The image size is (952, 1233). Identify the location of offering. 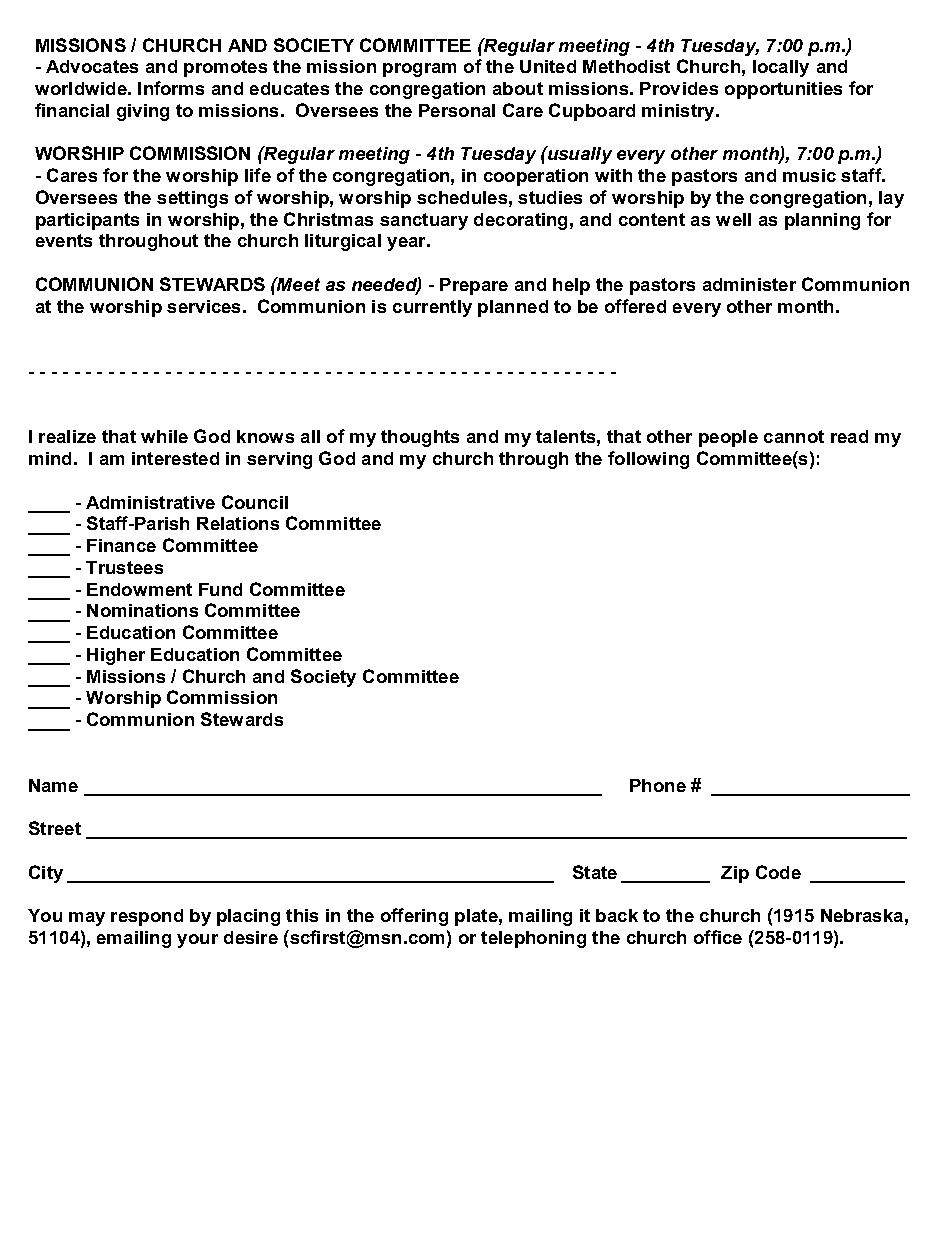
(414, 917).
